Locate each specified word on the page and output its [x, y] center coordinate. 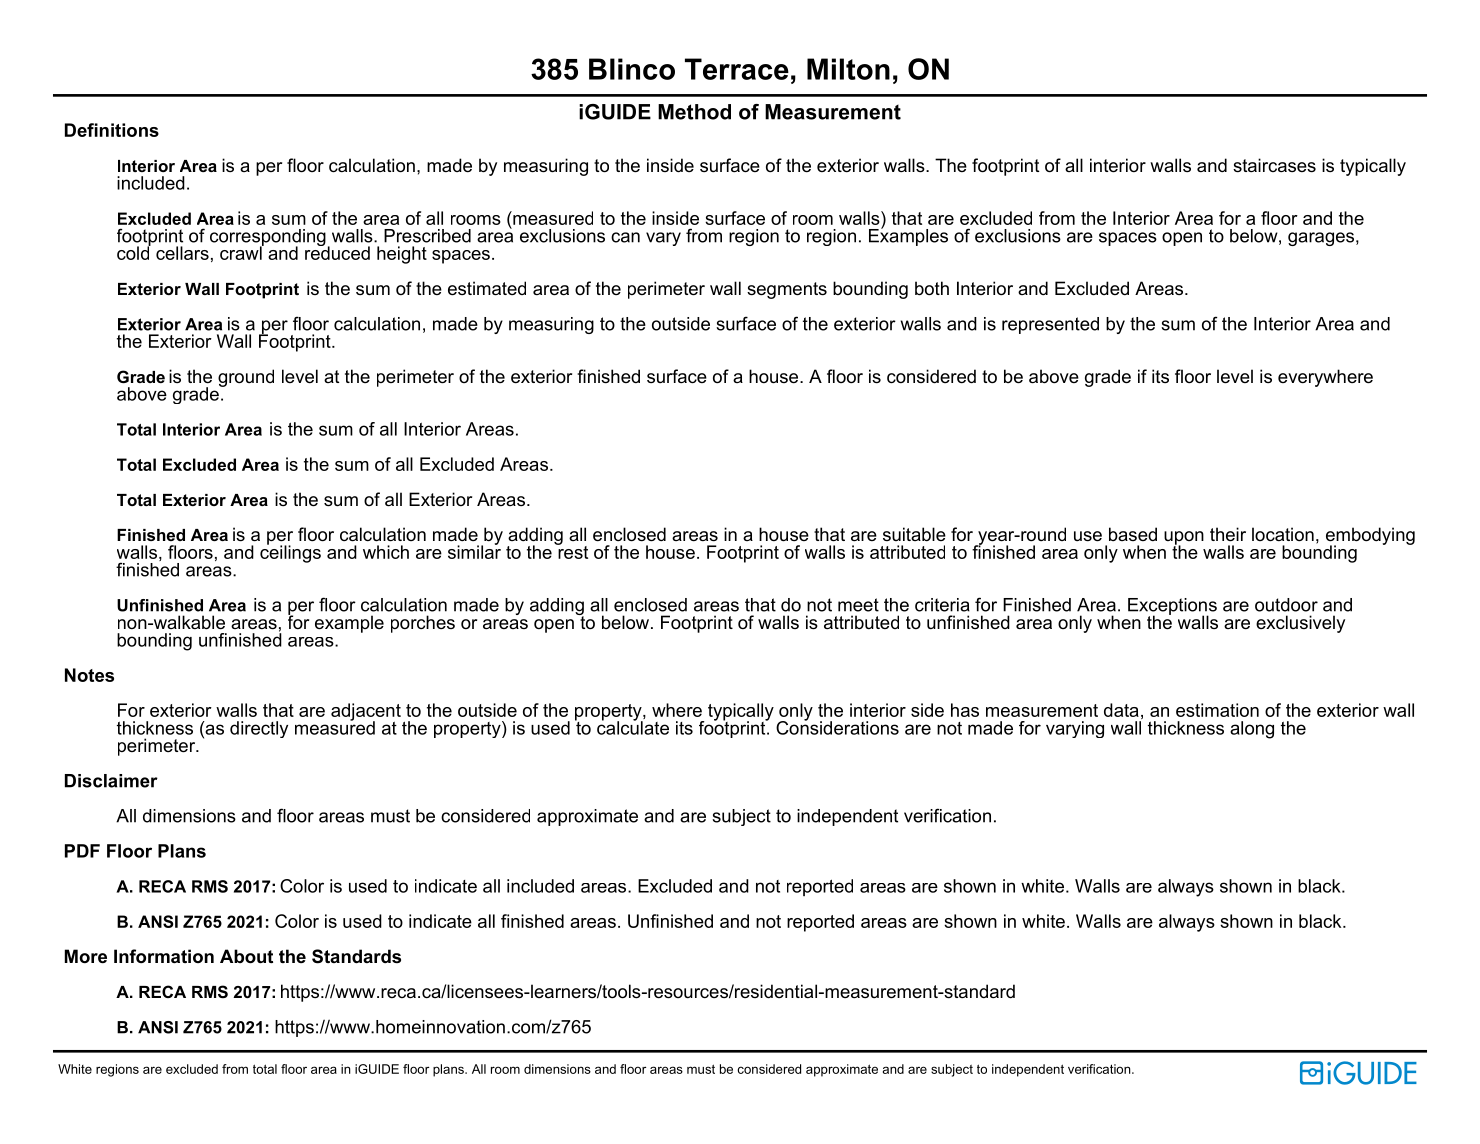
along [1252, 730]
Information [164, 956]
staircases [1274, 165]
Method [694, 112]
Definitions [112, 130]
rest [572, 551]
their [1228, 534]
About [246, 956]
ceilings [290, 553]
